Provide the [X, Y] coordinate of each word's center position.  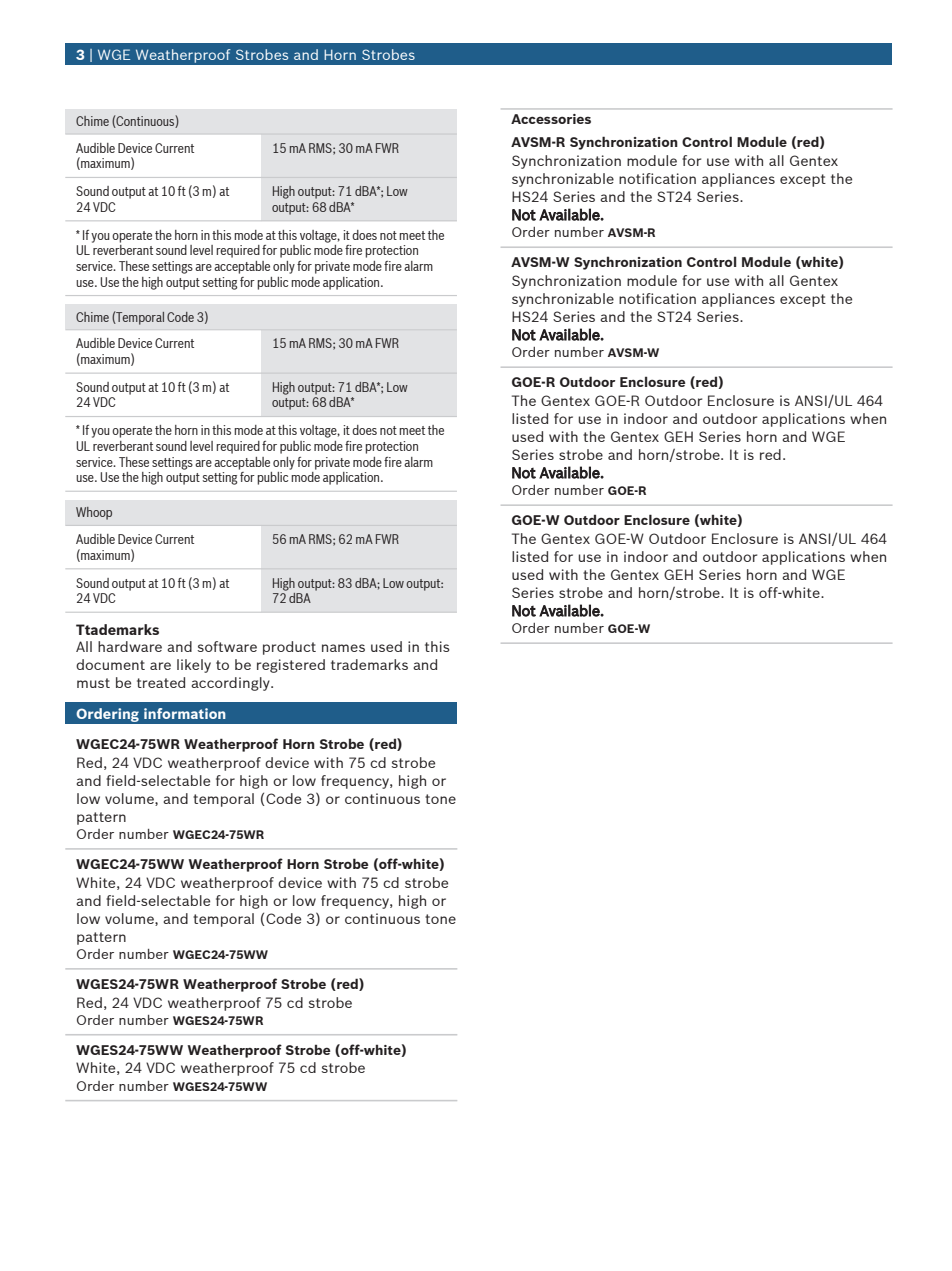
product [289, 648]
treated [161, 682]
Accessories [551, 119]
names [343, 648]
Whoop [94, 513]
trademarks [369, 664]
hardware [130, 646]
